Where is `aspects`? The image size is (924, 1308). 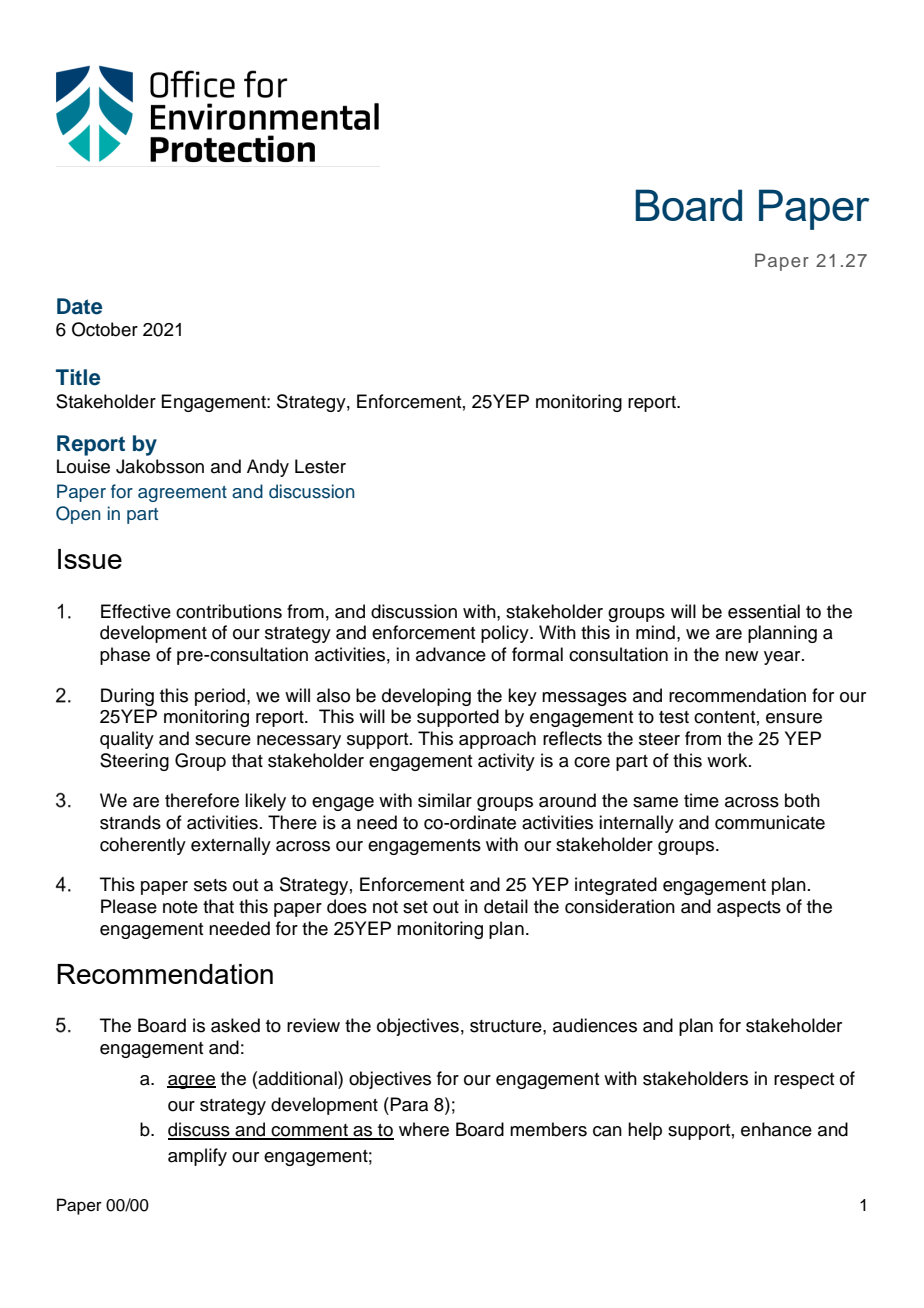
aspects is located at coordinates (749, 909).
